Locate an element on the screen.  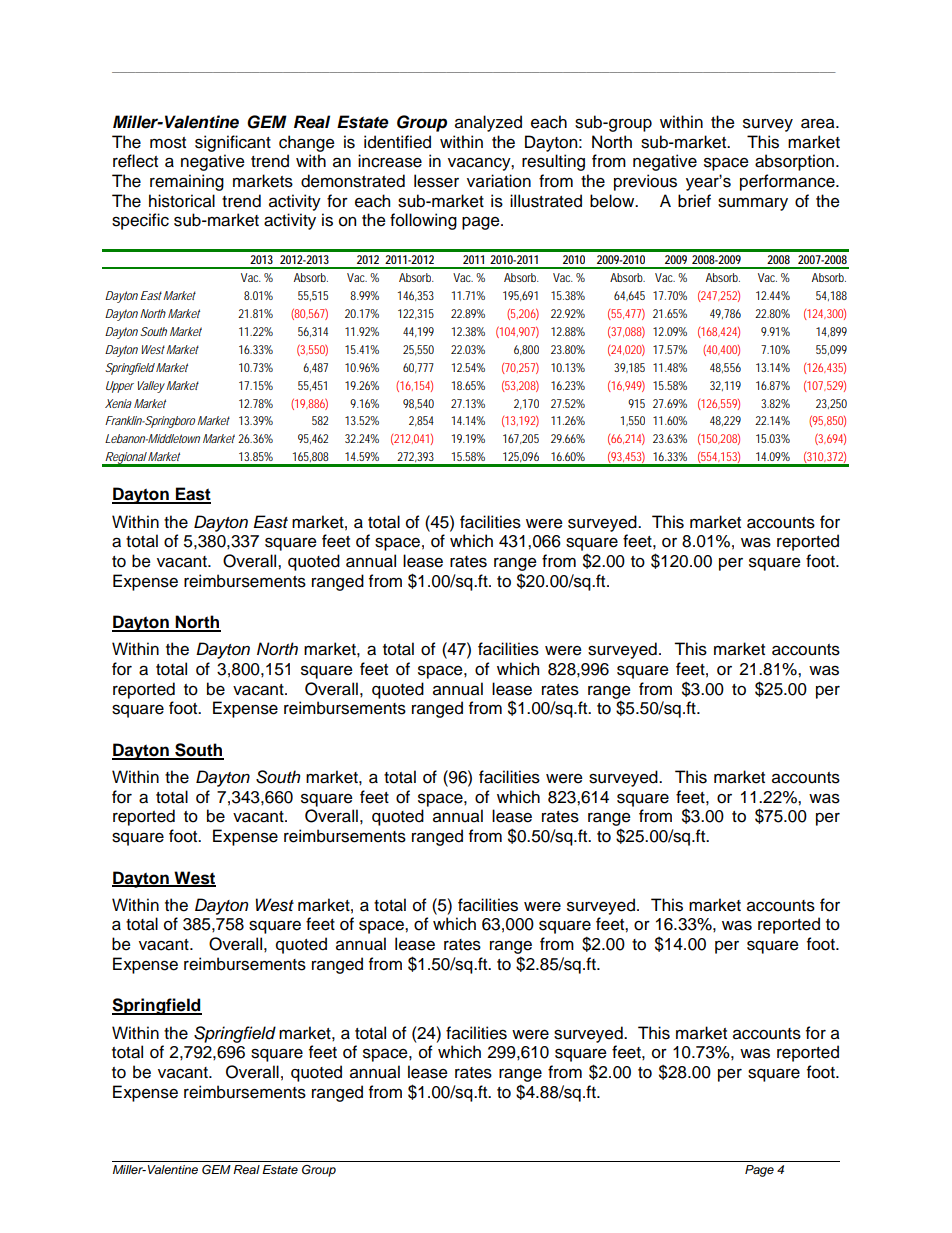
below is located at coordinates (613, 201).
